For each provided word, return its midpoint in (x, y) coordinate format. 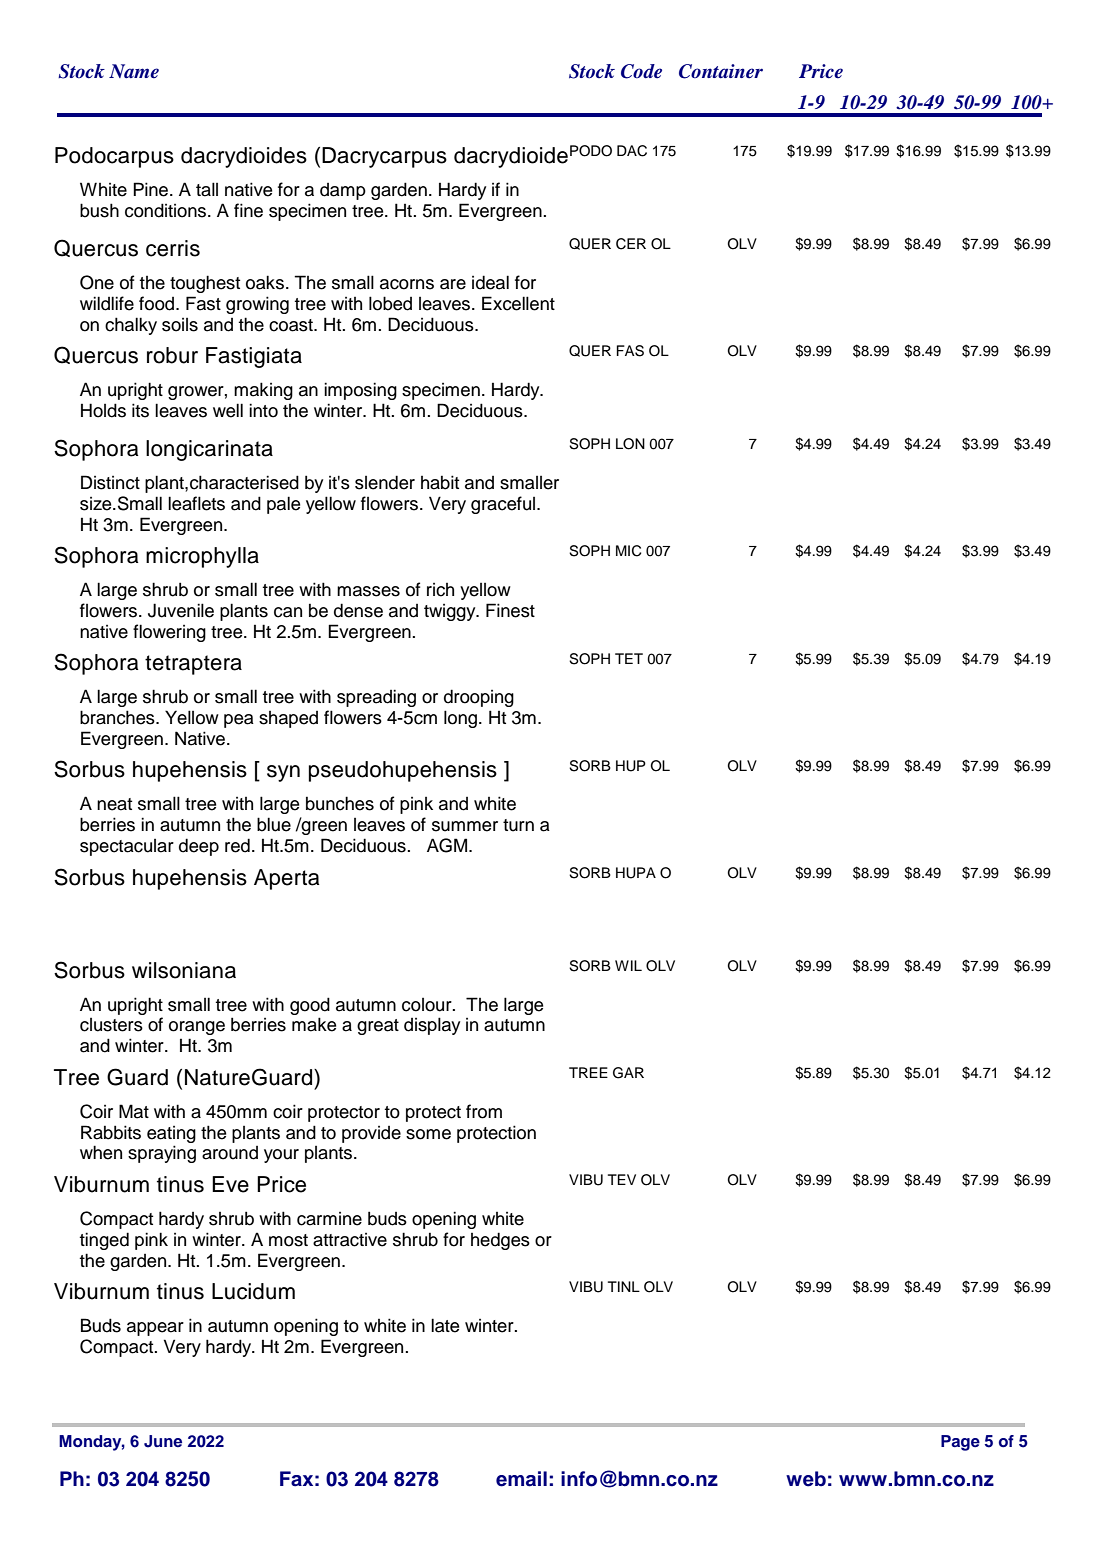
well (228, 410)
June (163, 1441)
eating (171, 1134)
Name (134, 71)
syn (283, 773)
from (484, 1111)
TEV (622, 1179)
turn (518, 825)
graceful (504, 505)
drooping (479, 698)
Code (641, 71)
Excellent (518, 303)
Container (721, 71)
